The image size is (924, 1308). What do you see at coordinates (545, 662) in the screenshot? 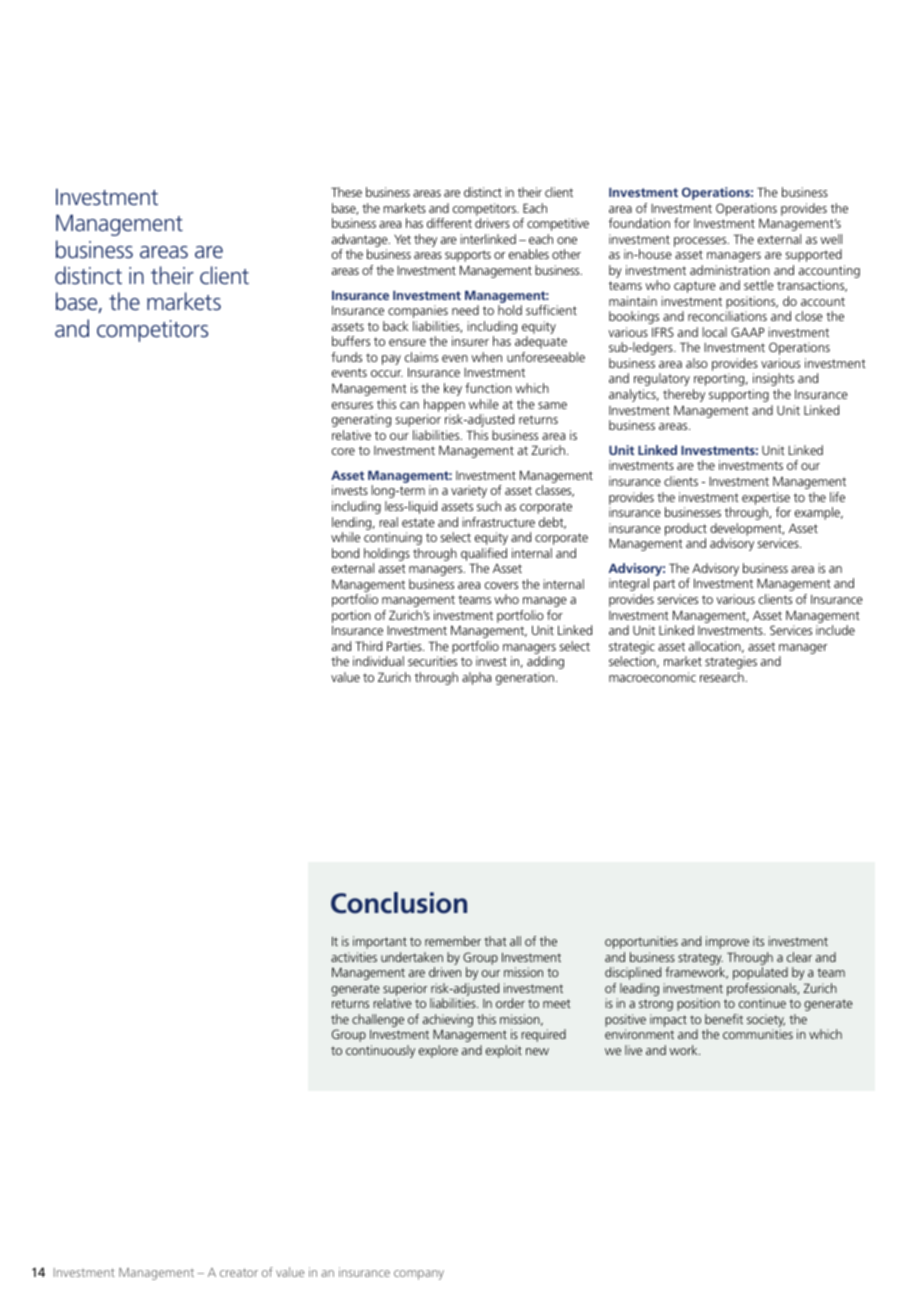
I see `adding` at bounding box center [545, 662].
